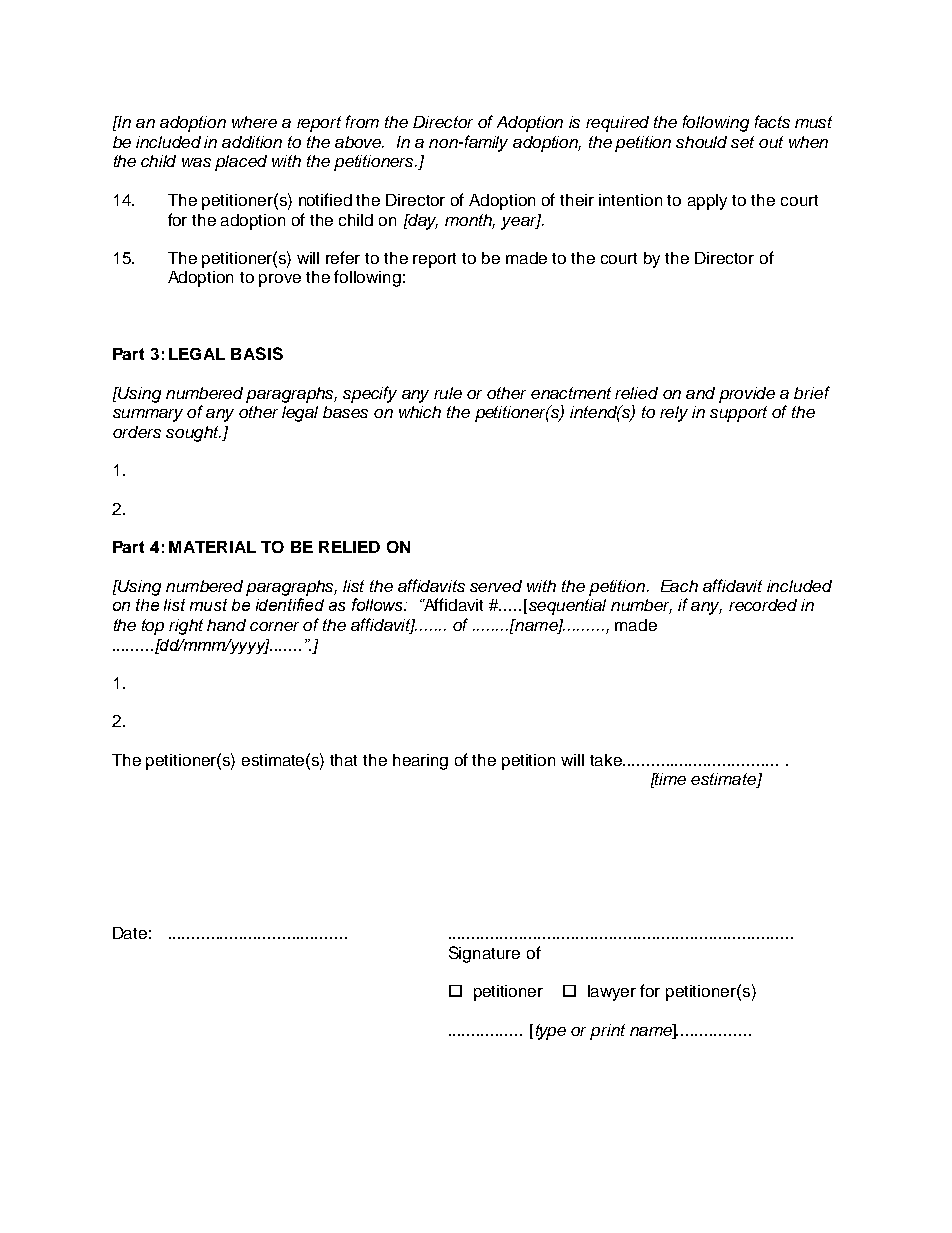 The width and height of the screenshot is (952, 1233). What do you see at coordinates (343, 760) in the screenshot?
I see `that` at bounding box center [343, 760].
